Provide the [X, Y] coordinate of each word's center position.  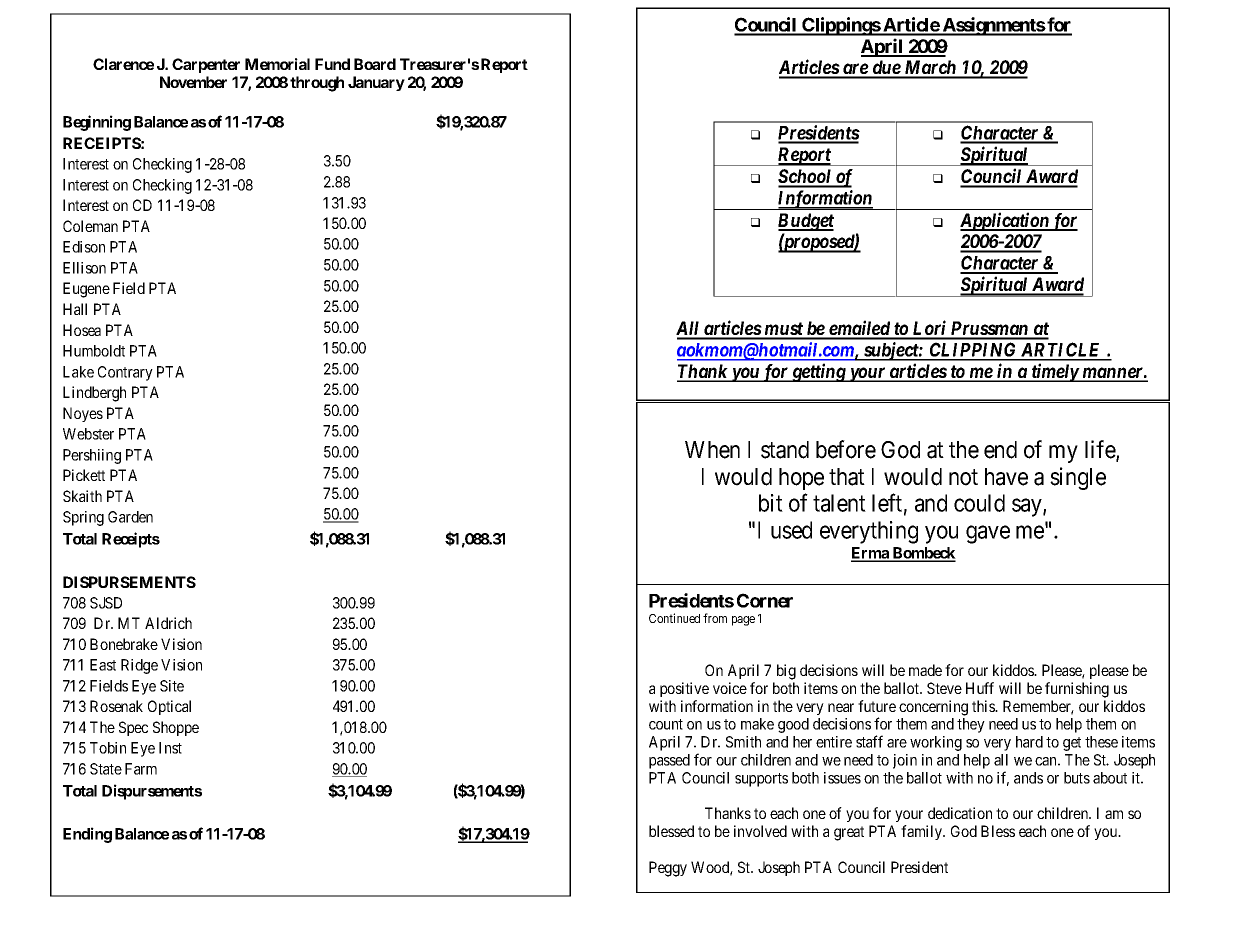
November [193, 82]
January [376, 83]
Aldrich [168, 623]
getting [818, 372]
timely [1054, 372]
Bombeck [923, 554]
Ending [87, 835]
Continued [674, 618]
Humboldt [94, 351]
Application [1005, 221]
